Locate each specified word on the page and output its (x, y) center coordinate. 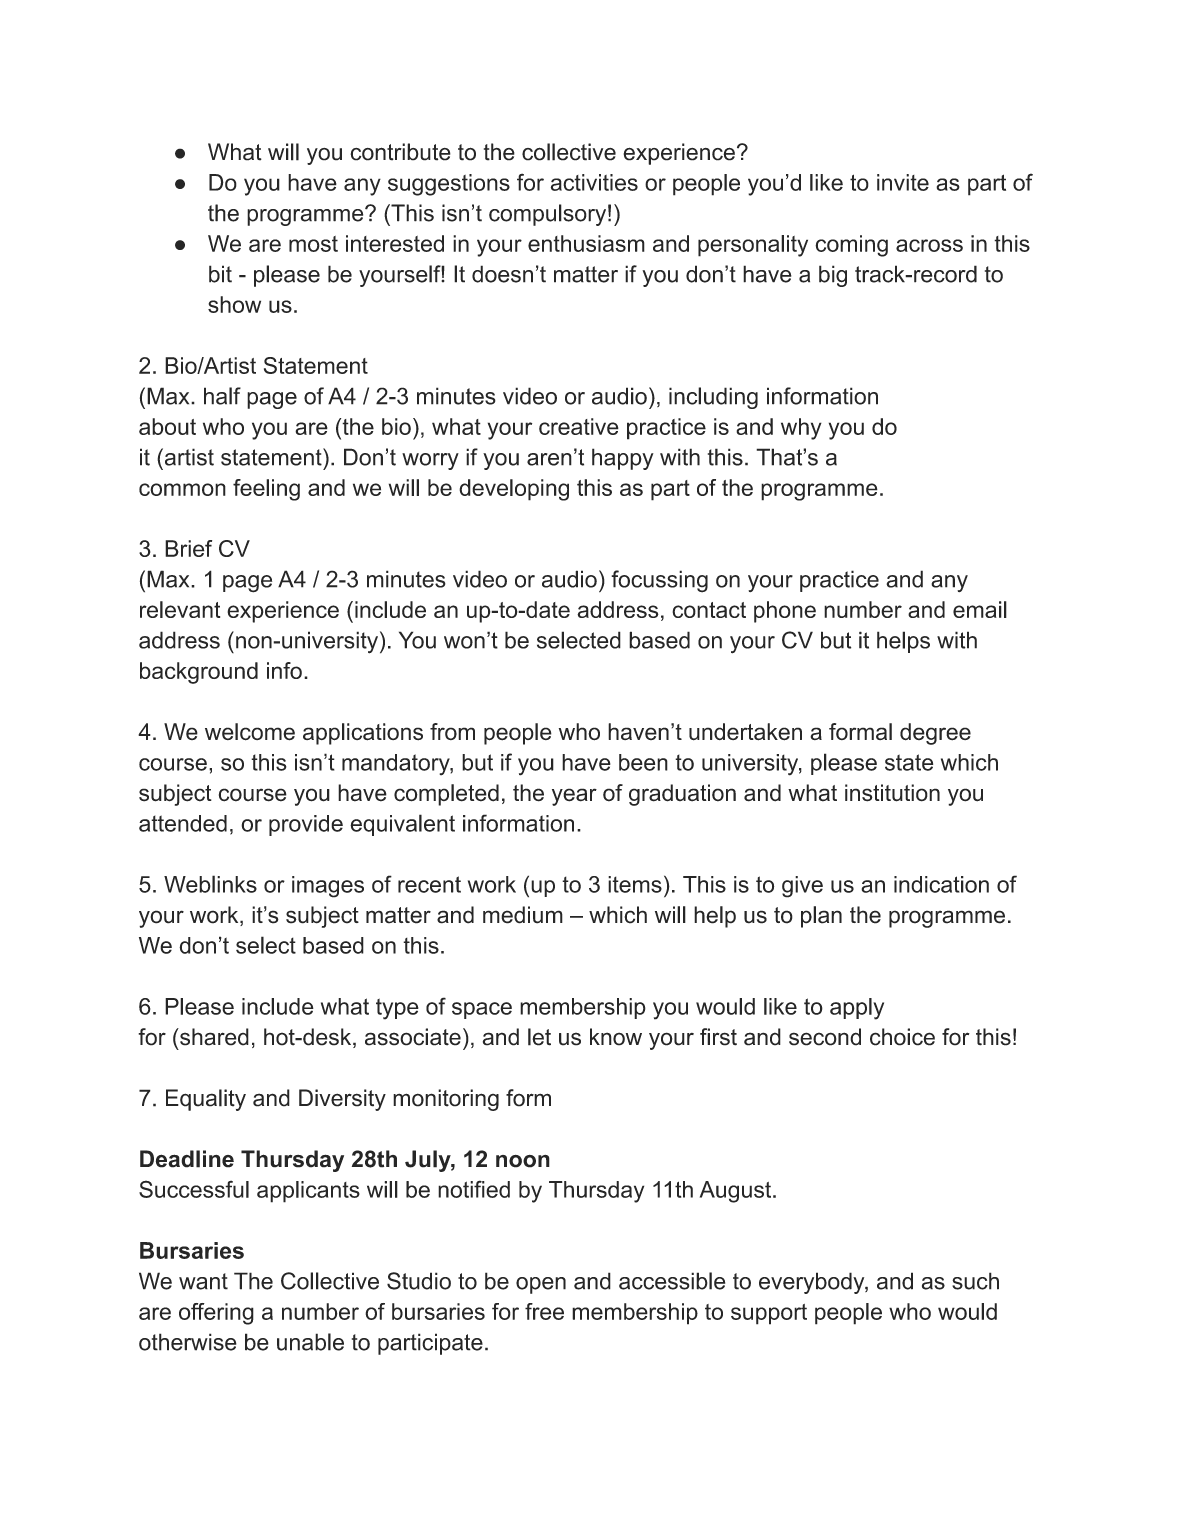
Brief (188, 548)
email (980, 609)
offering (216, 1314)
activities (594, 182)
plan (821, 917)
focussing (659, 581)
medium (523, 915)
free (544, 1311)
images (328, 887)
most (313, 244)
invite (903, 182)
